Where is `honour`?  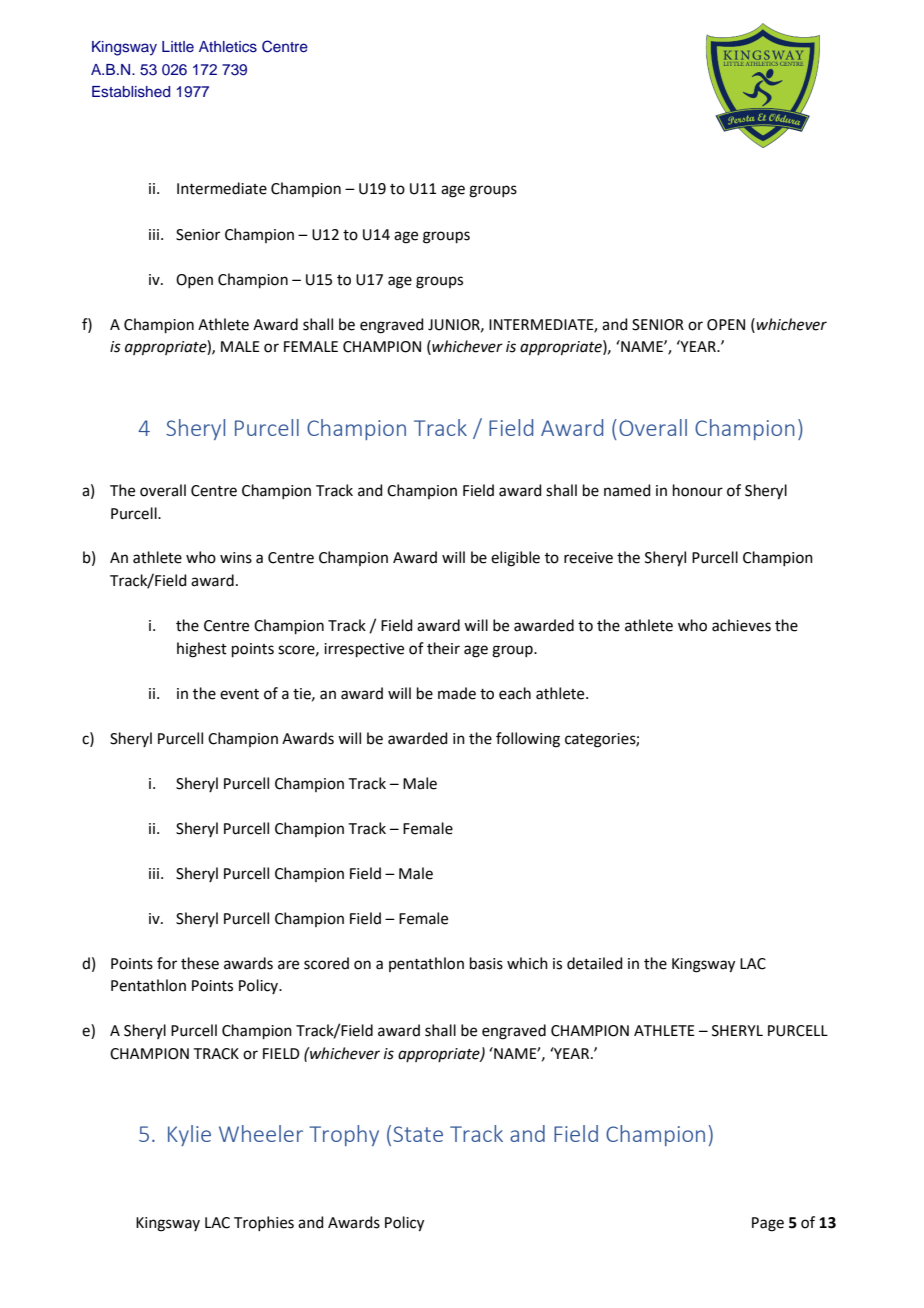
honour is located at coordinates (698, 490).
